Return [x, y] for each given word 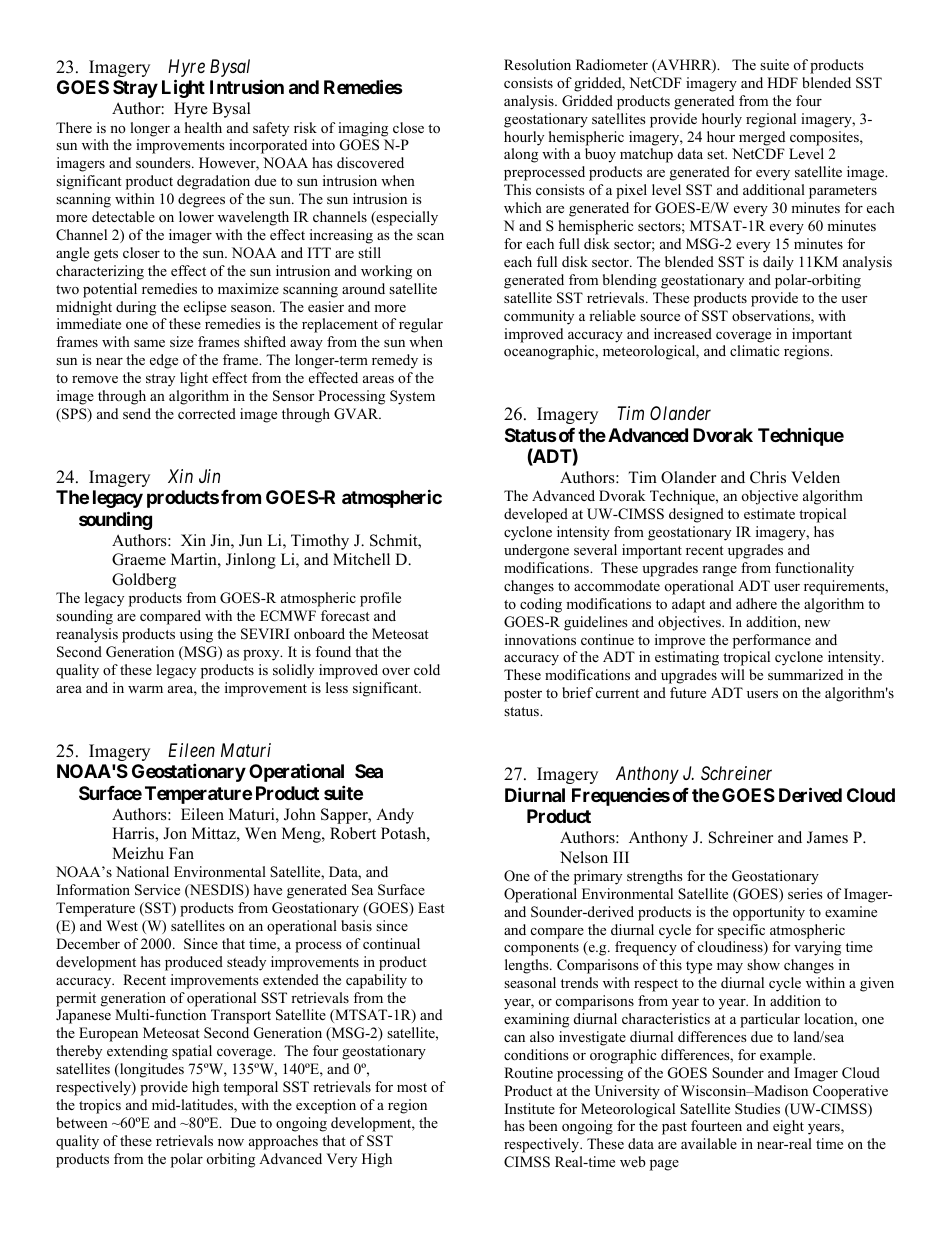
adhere [756, 603]
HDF [782, 82]
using [196, 635]
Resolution [537, 64]
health [203, 127]
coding [541, 605]
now [231, 1142]
